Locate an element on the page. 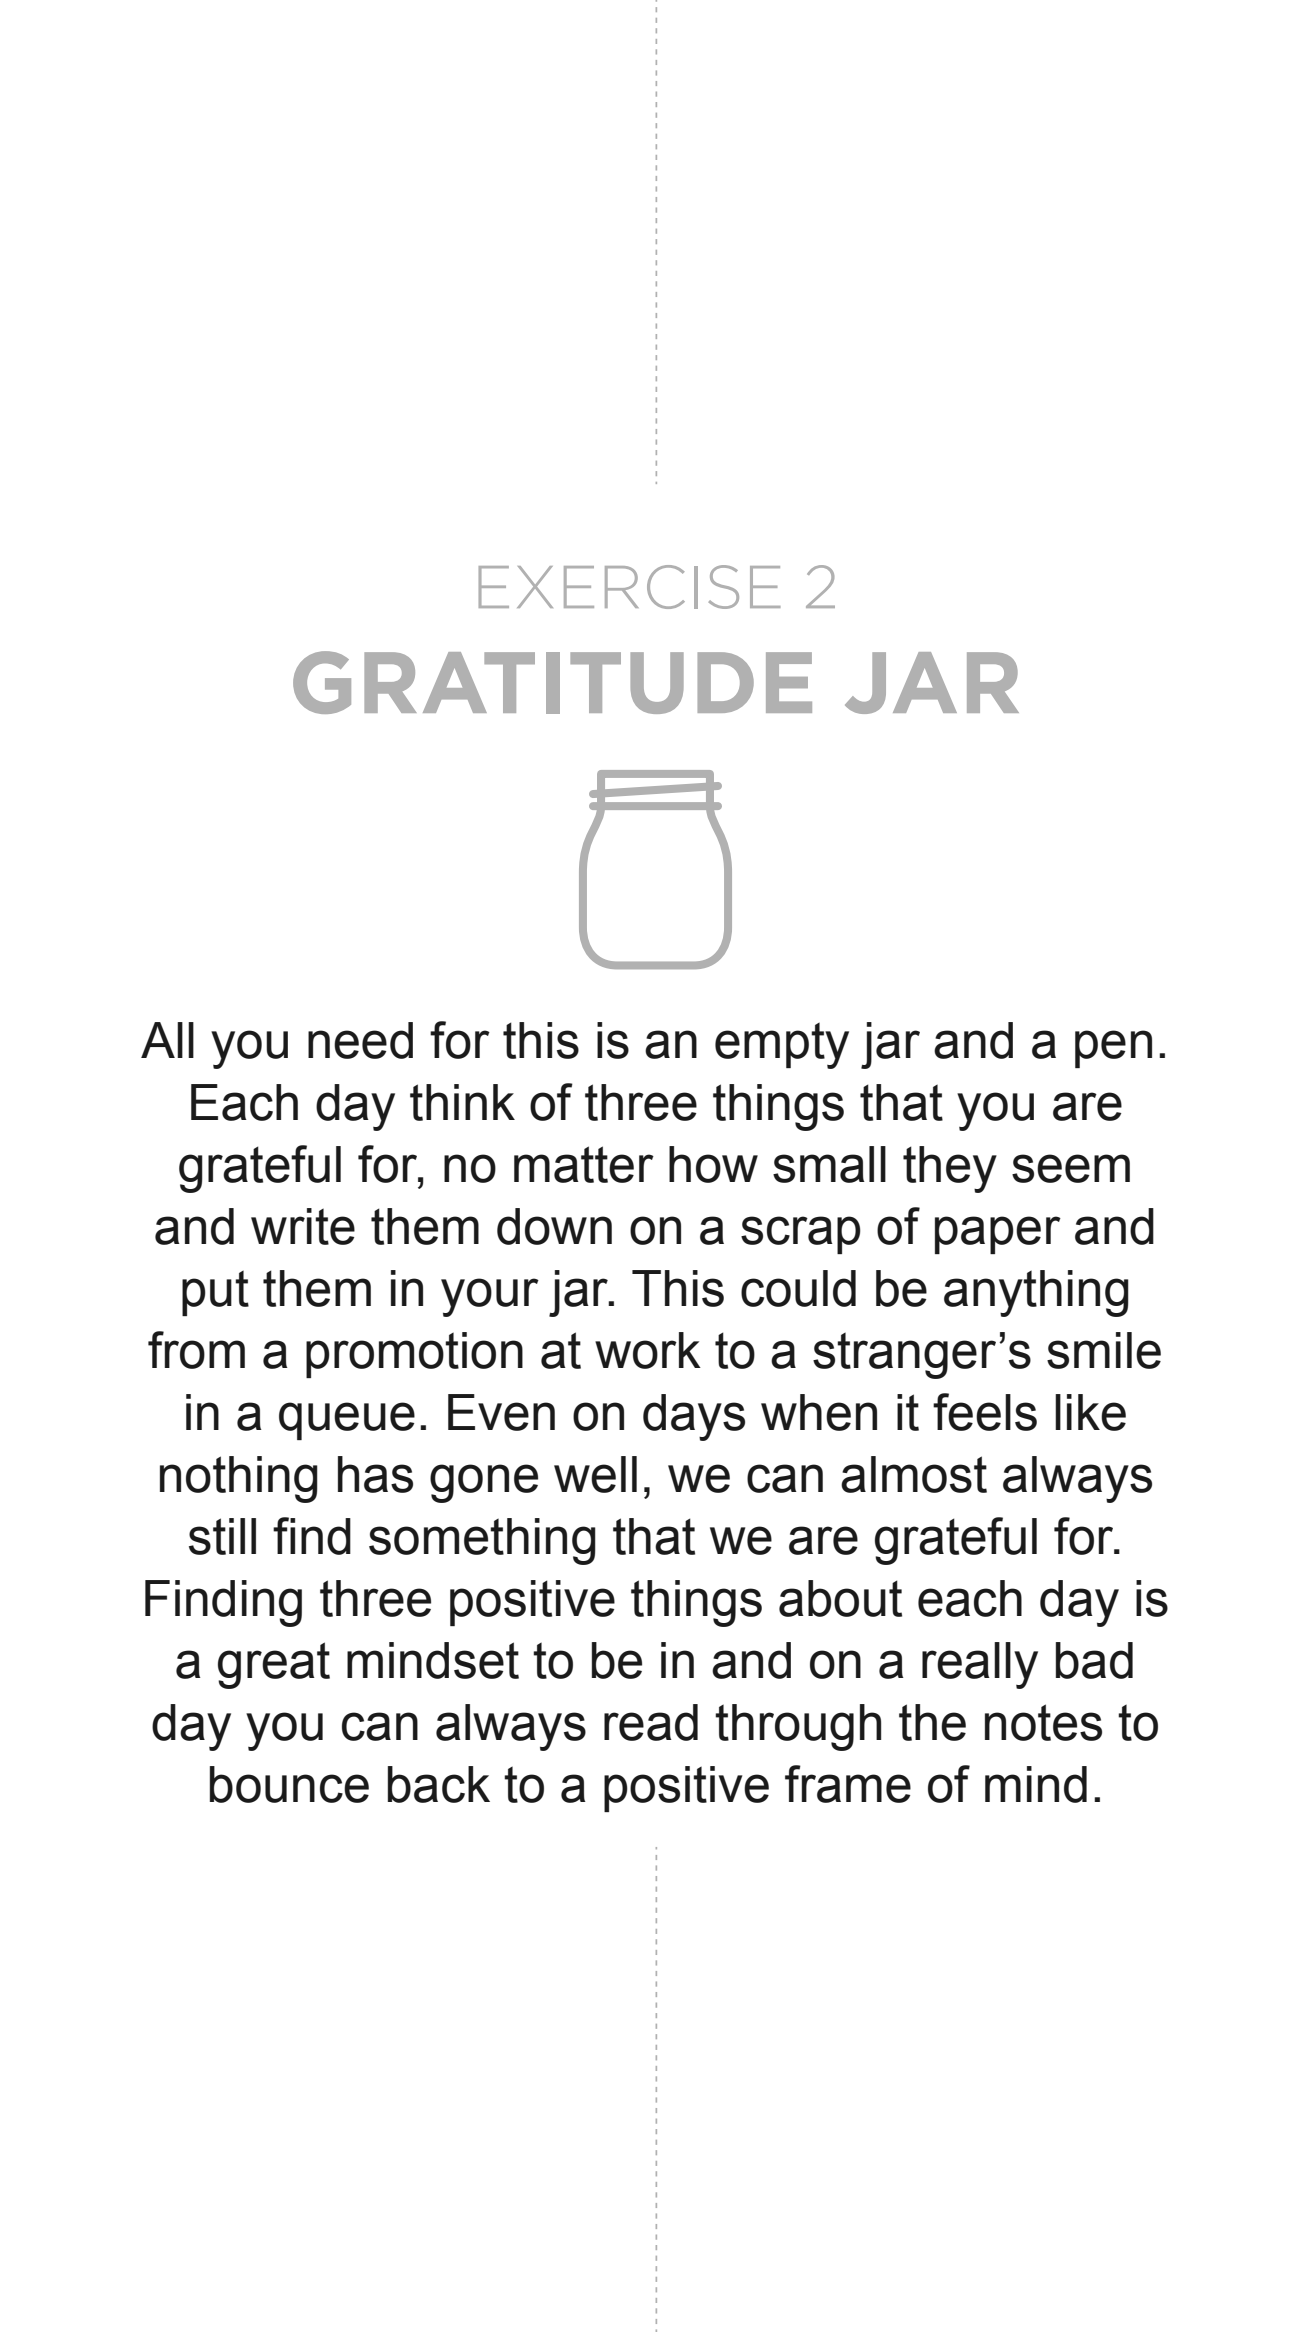 This image has width=1311, height=2332. think is located at coordinates (462, 1102).
